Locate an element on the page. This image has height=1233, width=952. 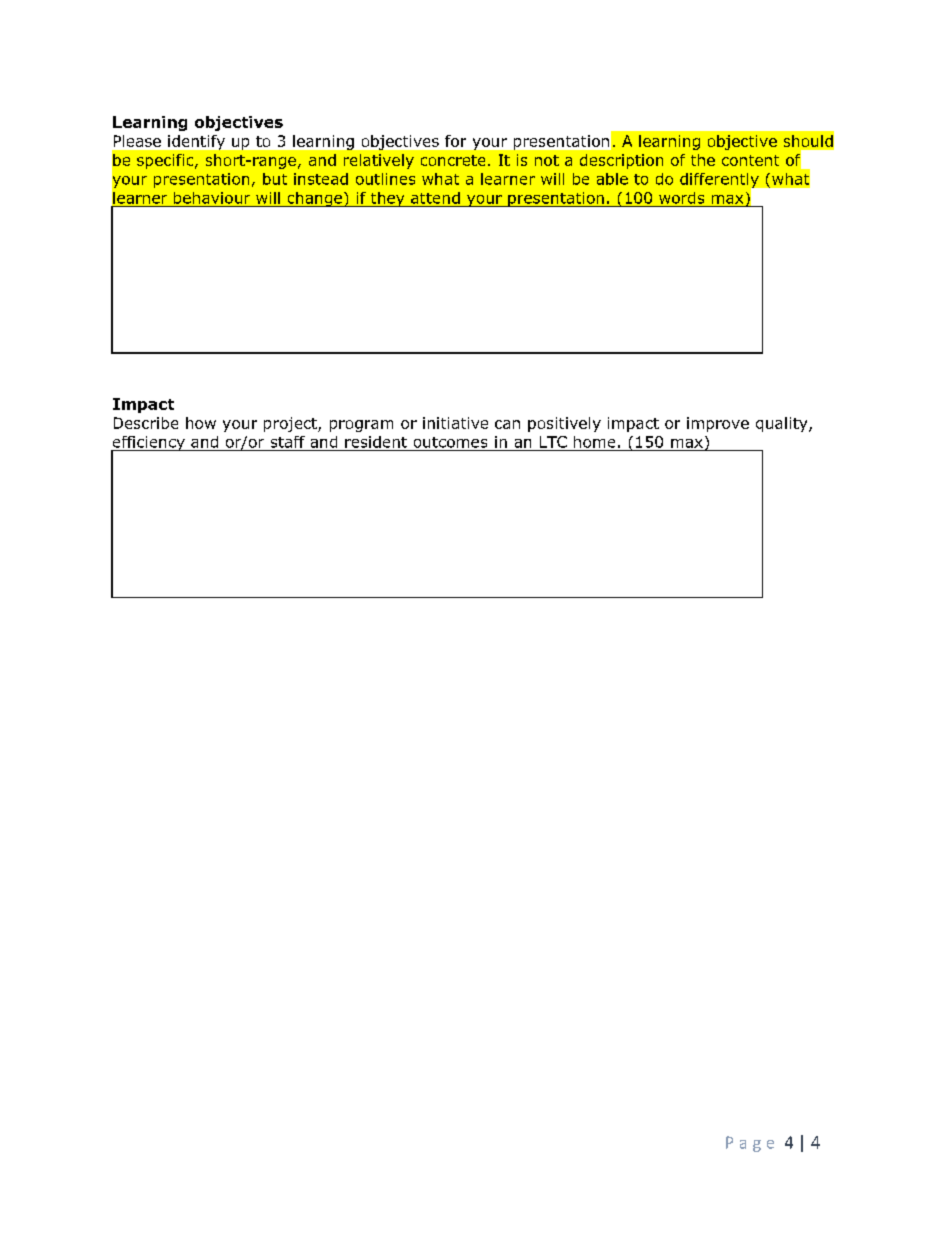
quality is located at coordinates (783, 424).
